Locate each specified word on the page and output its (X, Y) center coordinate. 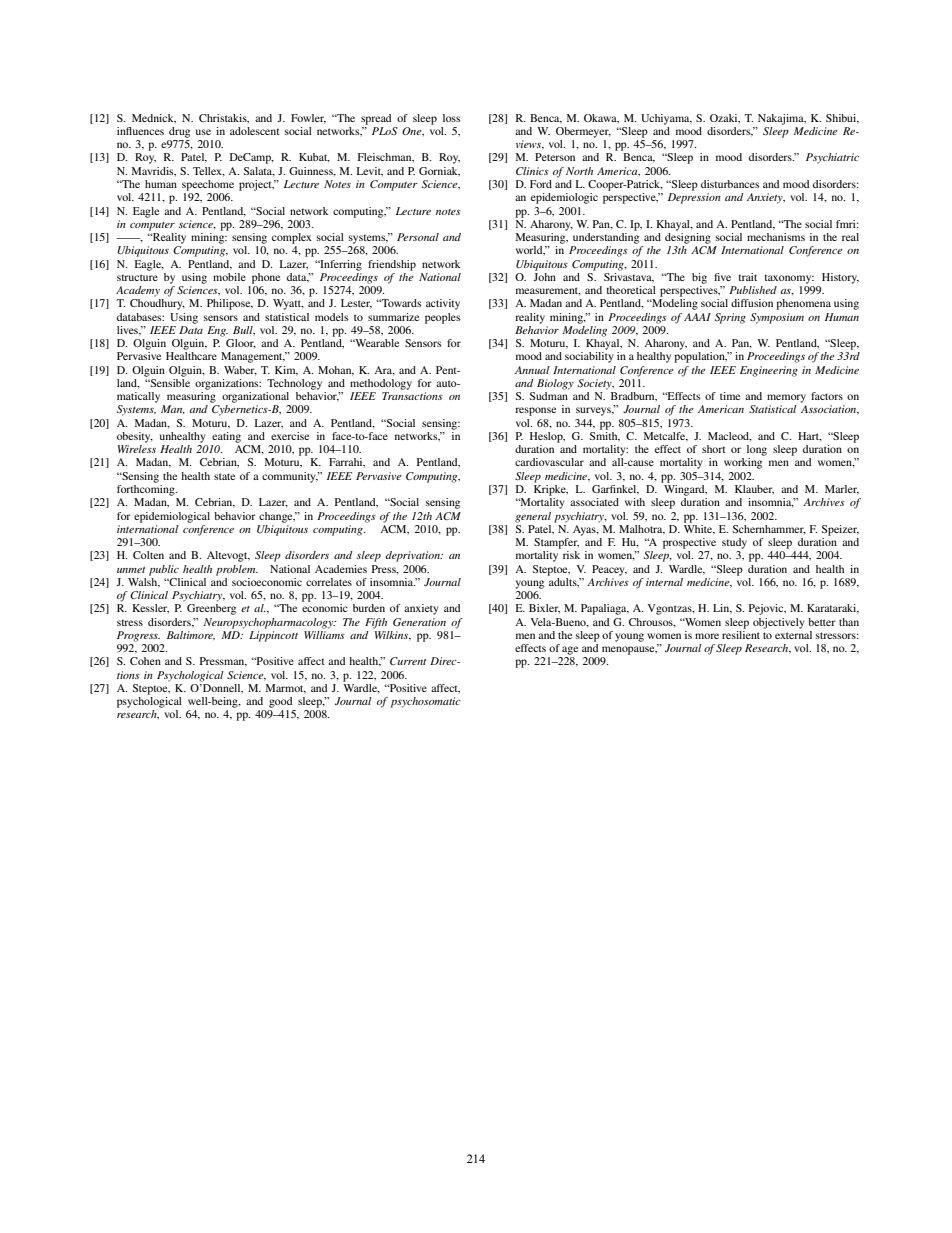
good (280, 702)
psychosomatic (426, 702)
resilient (741, 633)
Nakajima (782, 119)
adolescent (255, 131)
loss (451, 118)
